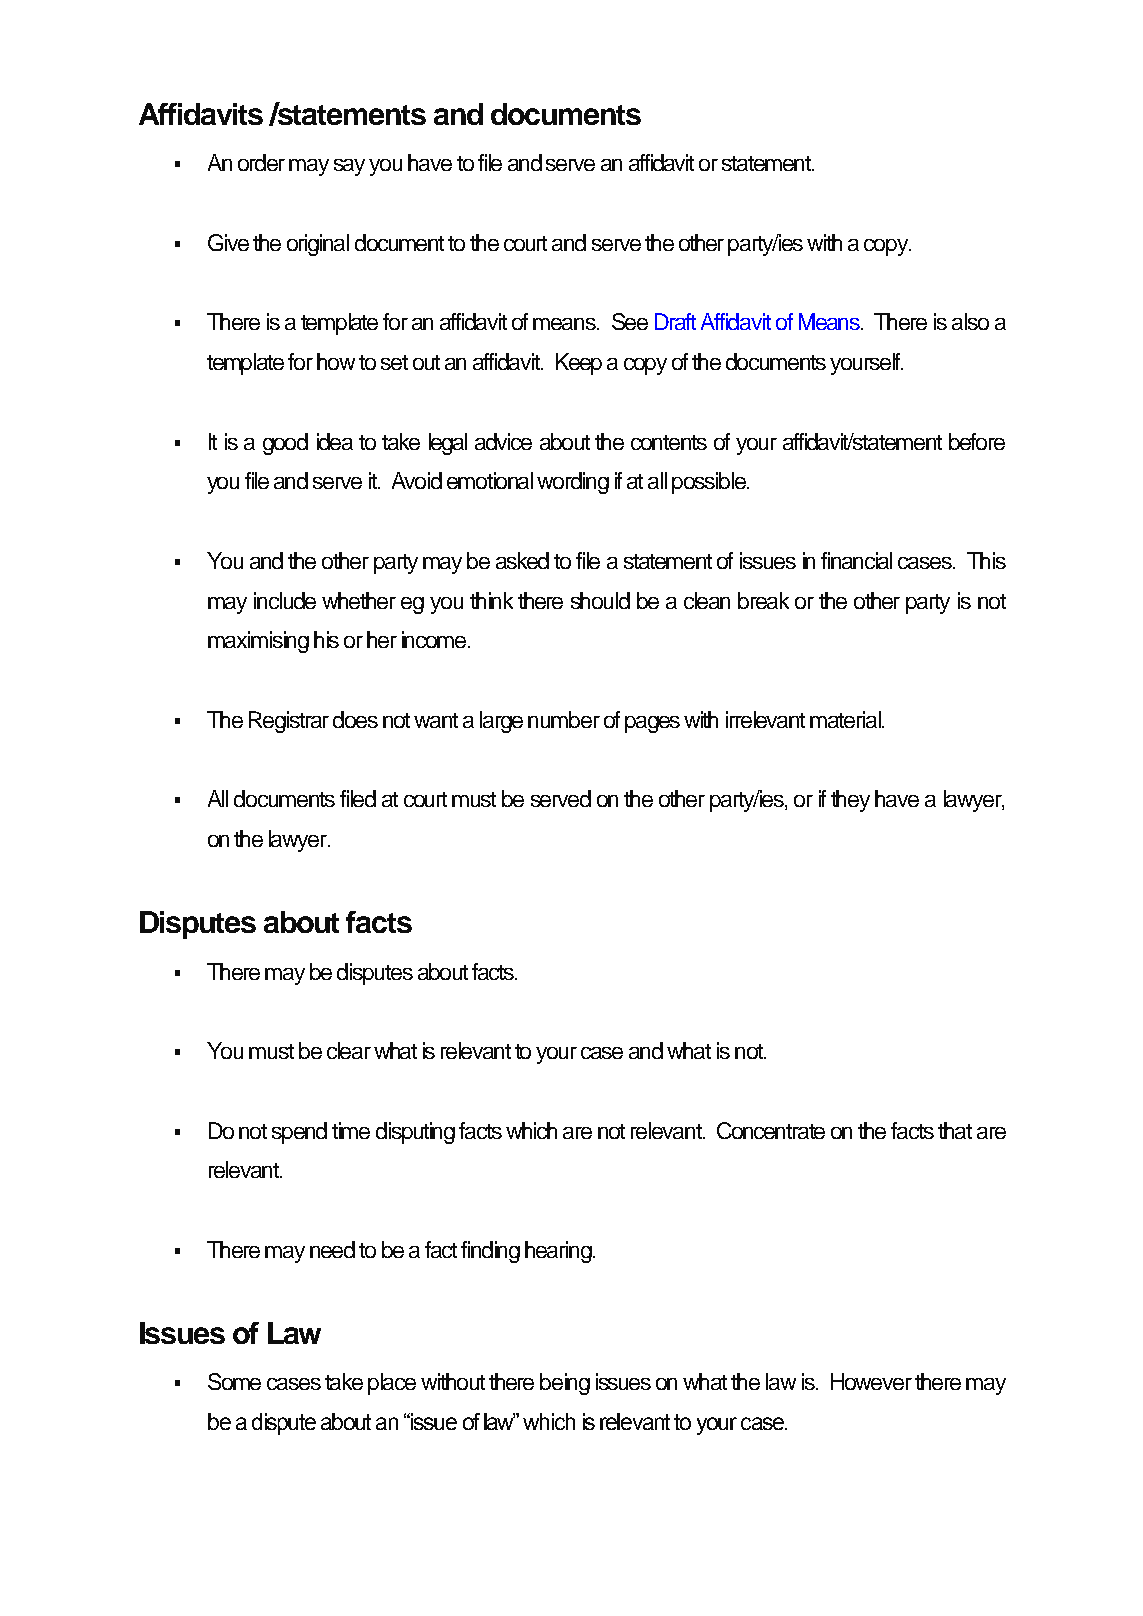 The image size is (1143, 1616). What do you see at coordinates (349, 167) in the screenshot?
I see `say` at bounding box center [349, 167].
